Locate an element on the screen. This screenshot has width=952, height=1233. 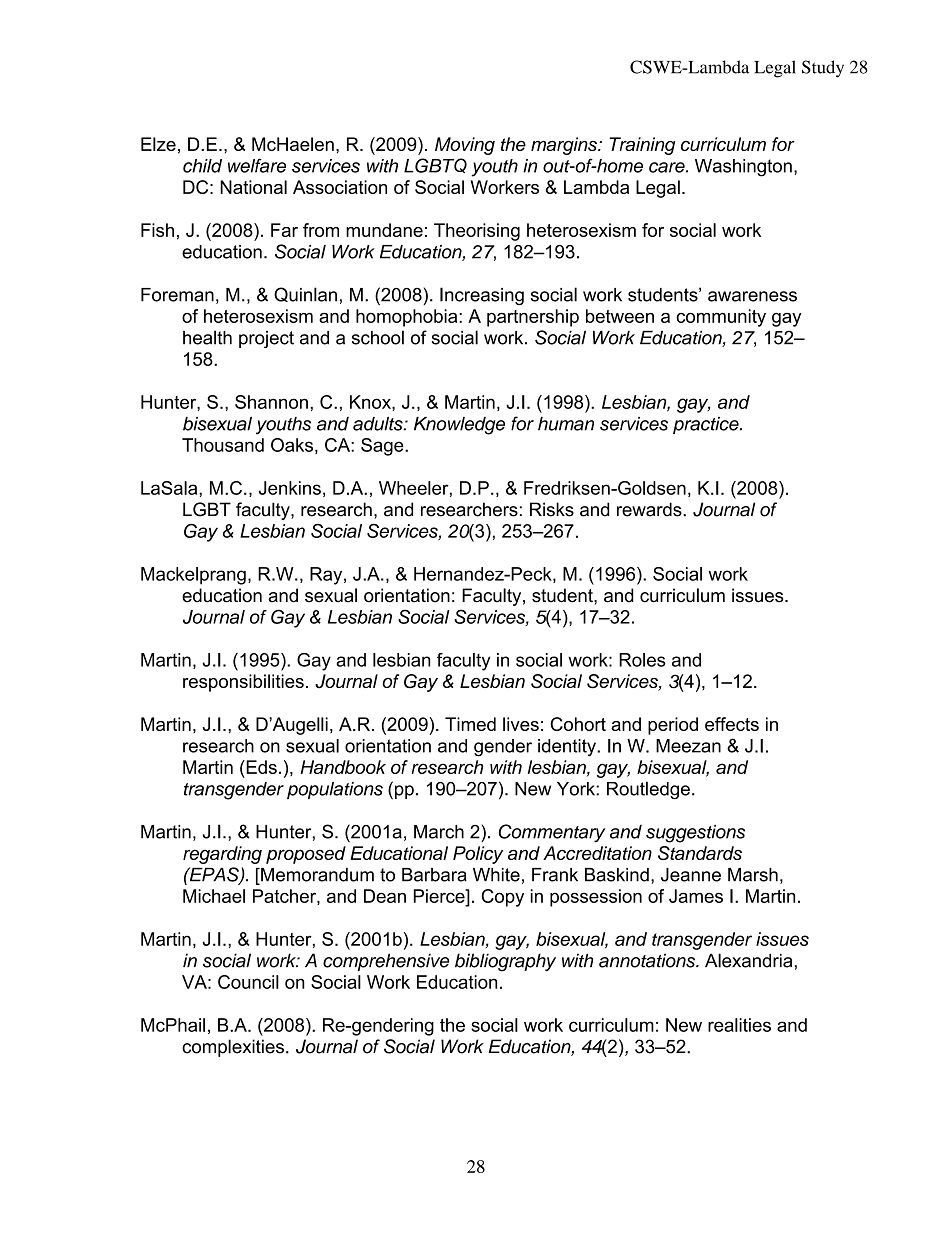
Timed is located at coordinates (470, 724).
